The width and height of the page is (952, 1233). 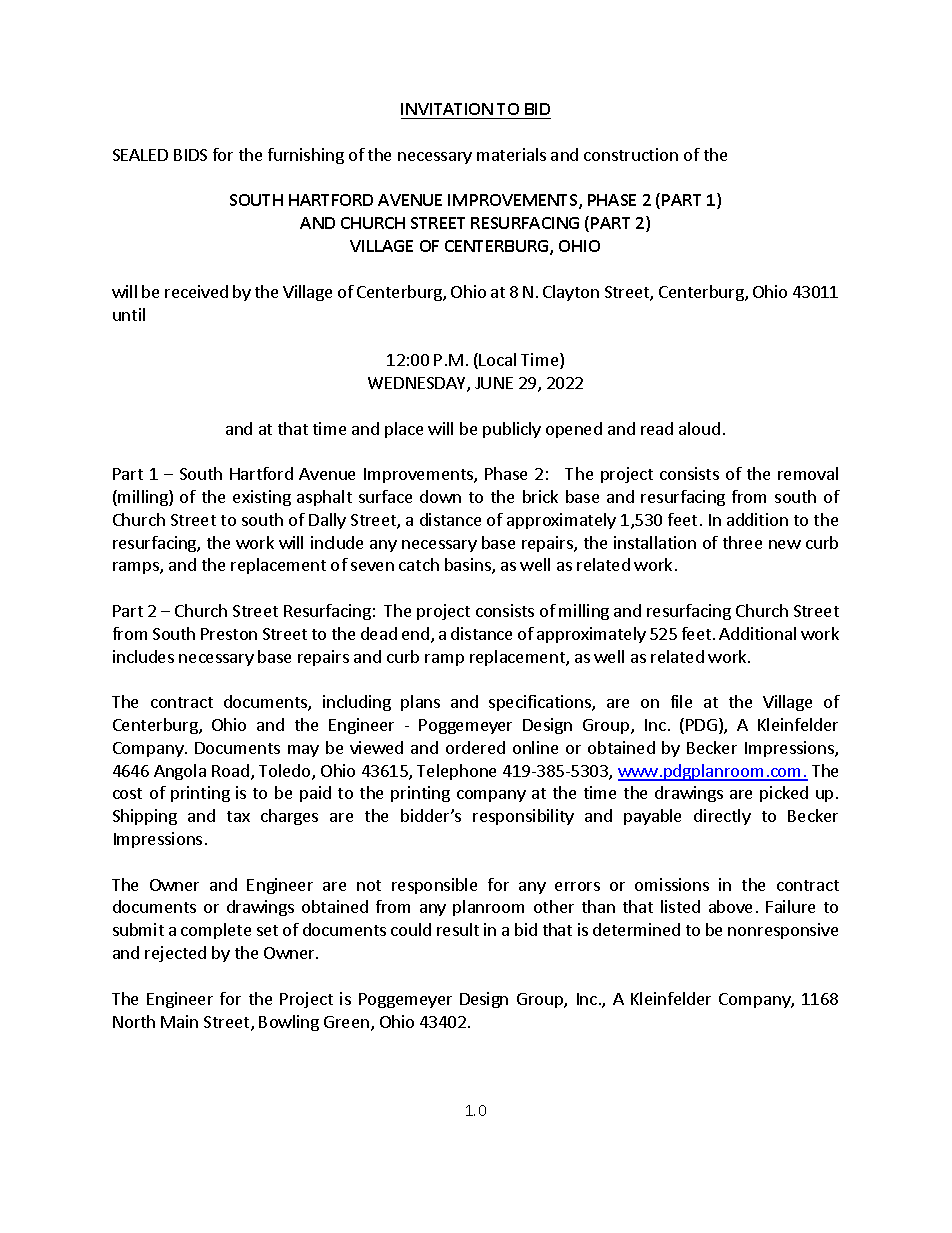 I want to click on existing, so click(x=262, y=498).
